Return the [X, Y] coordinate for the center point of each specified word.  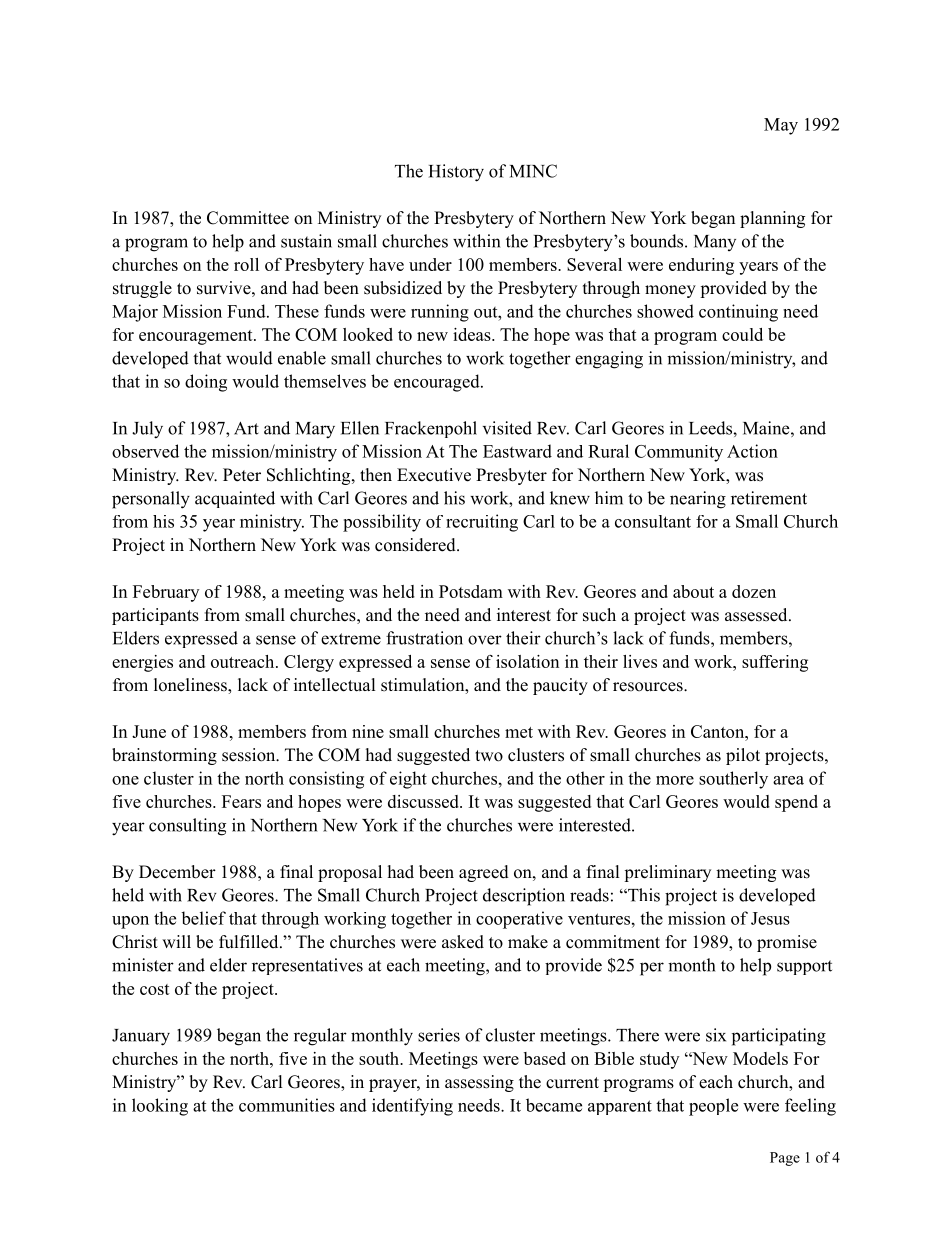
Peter [242, 475]
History [456, 173]
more [675, 780]
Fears [241, 801]
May [781, 126]
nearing [698, 500]
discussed [424, 801]
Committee [248, 218]
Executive [434, 475]
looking [160, 1107]
